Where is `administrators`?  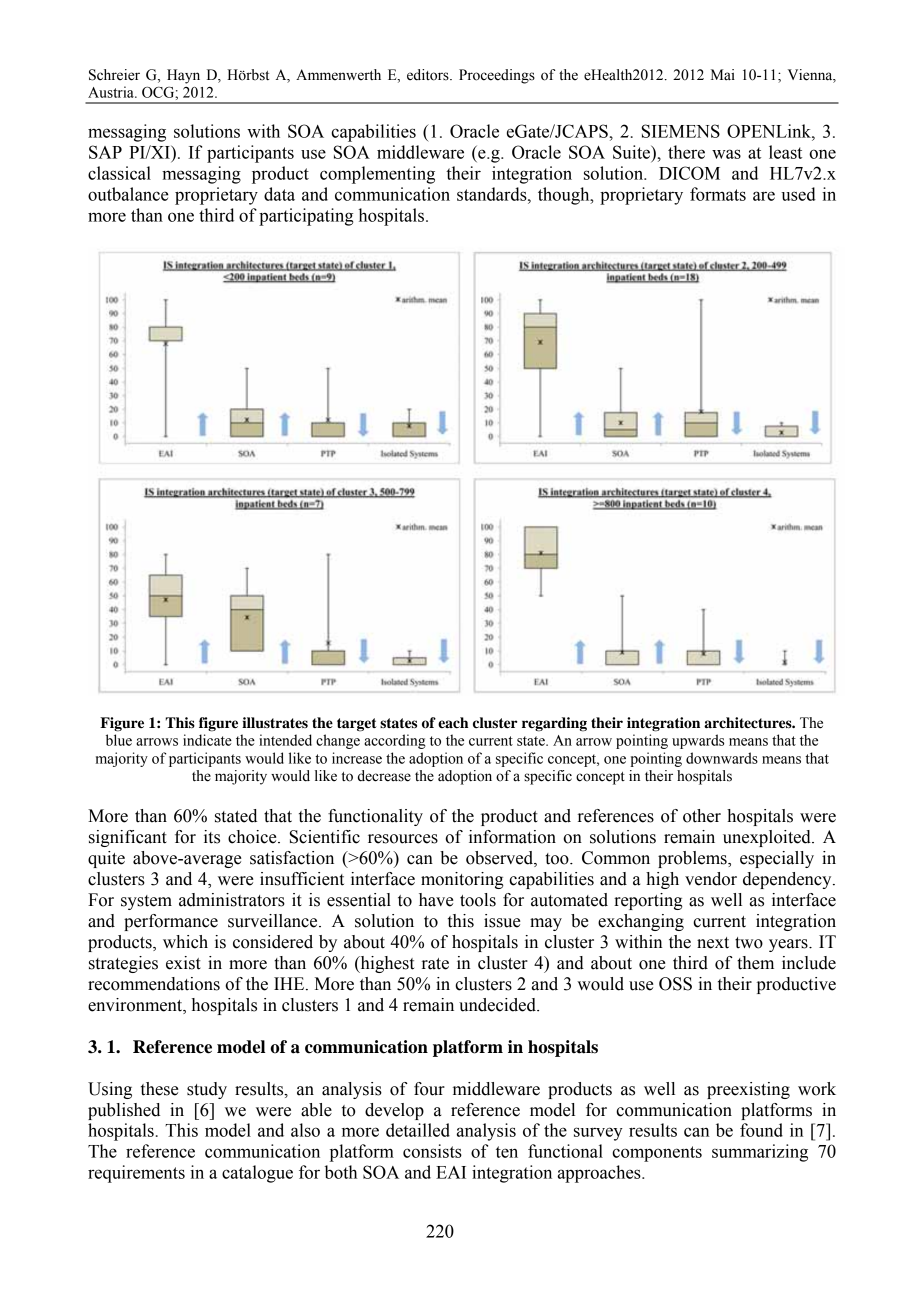 administrators is located at coordinates (232, 900).
